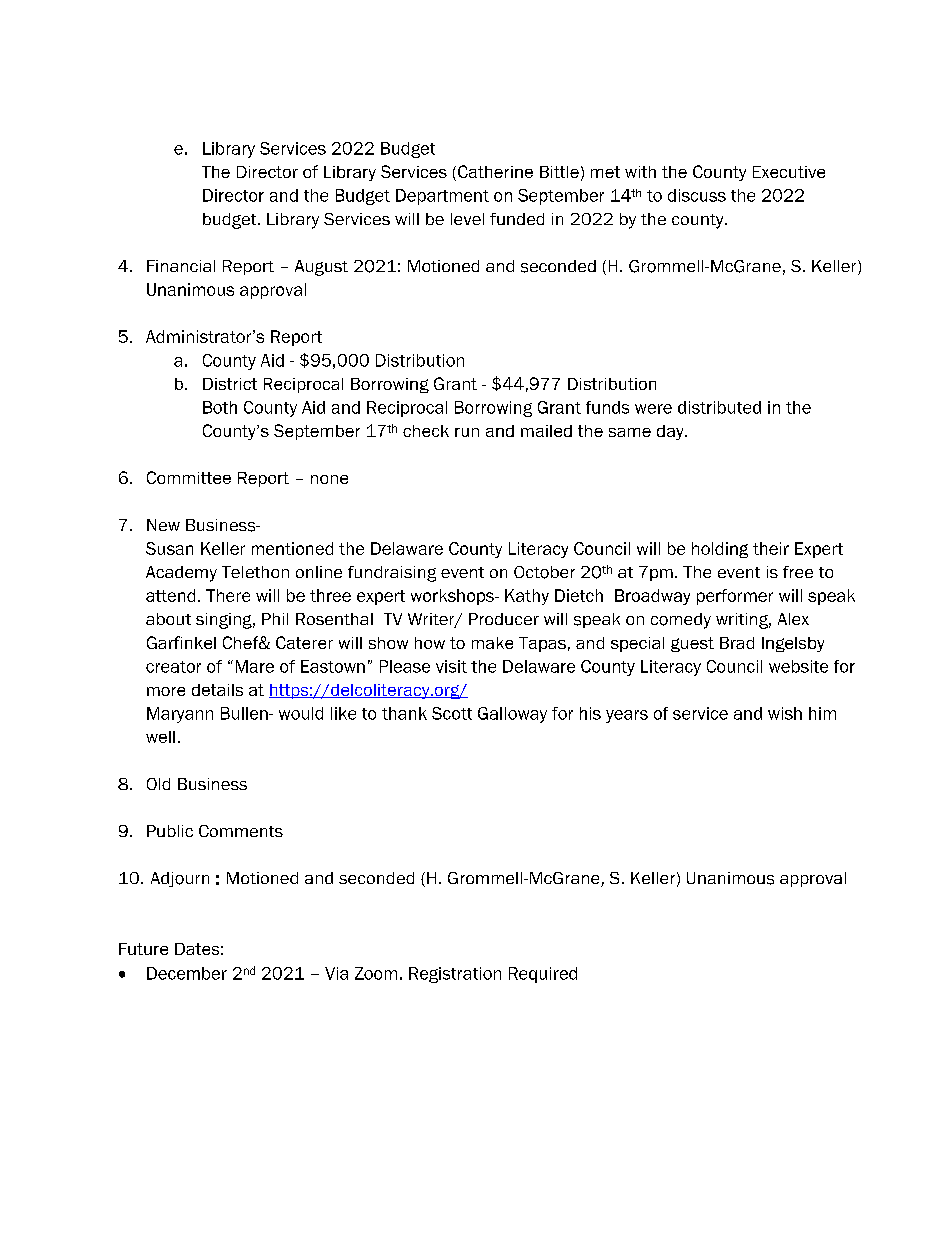  I want to click on Financial, so click(181, 266).
